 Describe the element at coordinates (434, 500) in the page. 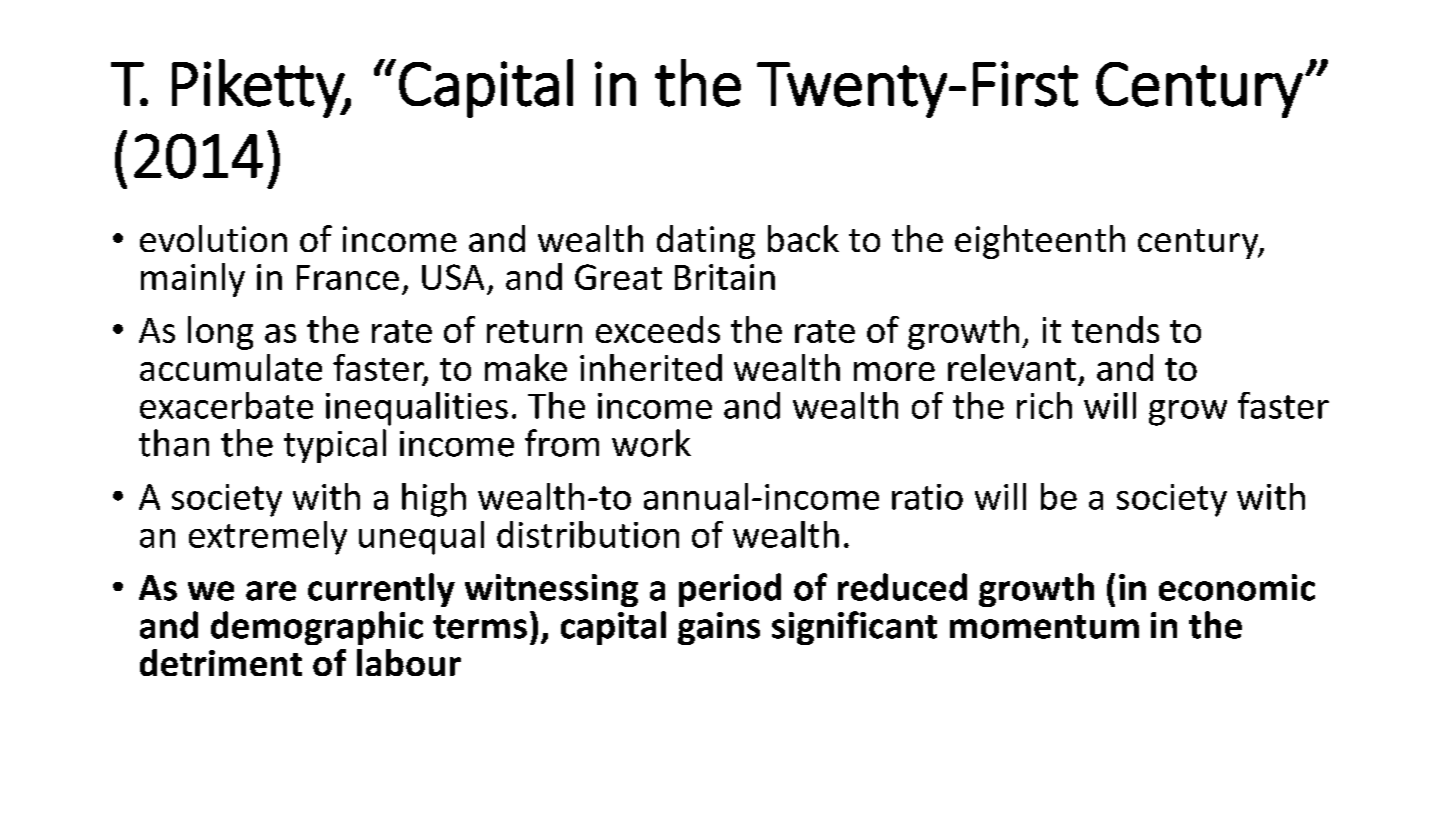

I see `high` at that location.
